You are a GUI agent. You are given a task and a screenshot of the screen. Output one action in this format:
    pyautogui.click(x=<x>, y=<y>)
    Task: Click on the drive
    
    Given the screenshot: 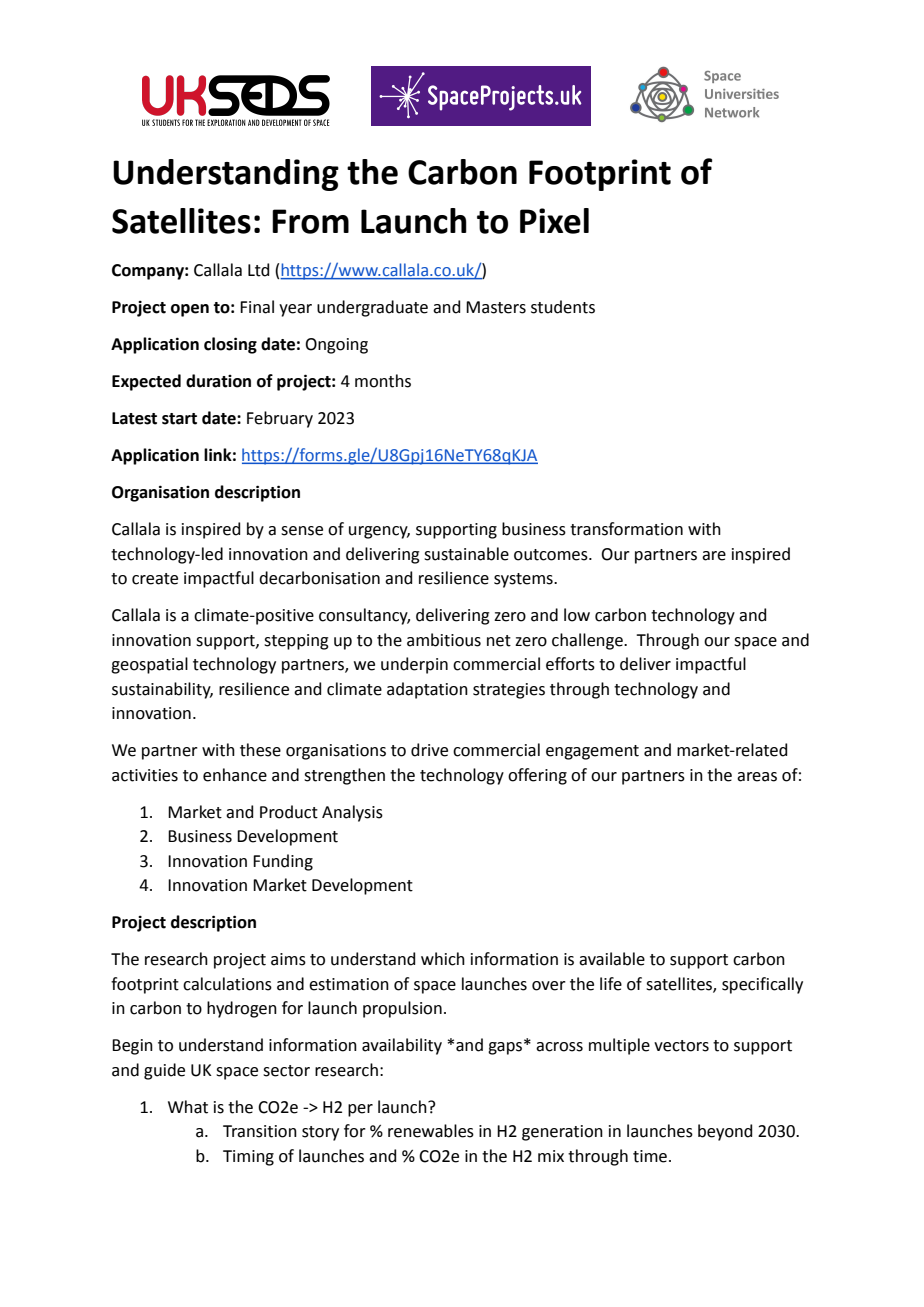 What is the action you would take?
    pyautogui.click(x=429, y=750)
